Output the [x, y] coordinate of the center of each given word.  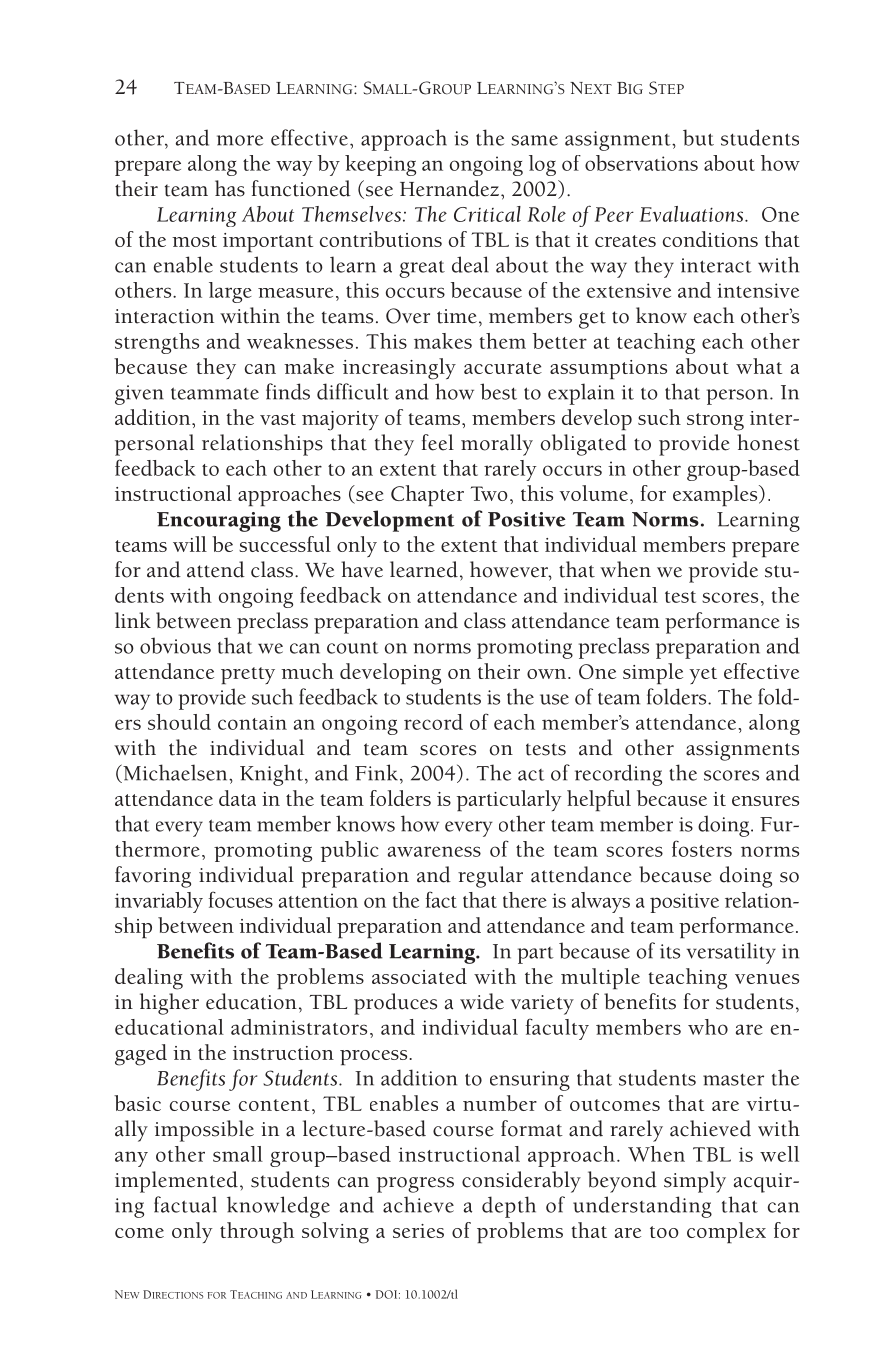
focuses [241, 899]
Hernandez [449, 188]
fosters [702, 848]
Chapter [427, 495]
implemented [176, 1182]
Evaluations [693, 214]
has [230, 188]
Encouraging [219, 522]
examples [716, 495]
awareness [434, 851]
